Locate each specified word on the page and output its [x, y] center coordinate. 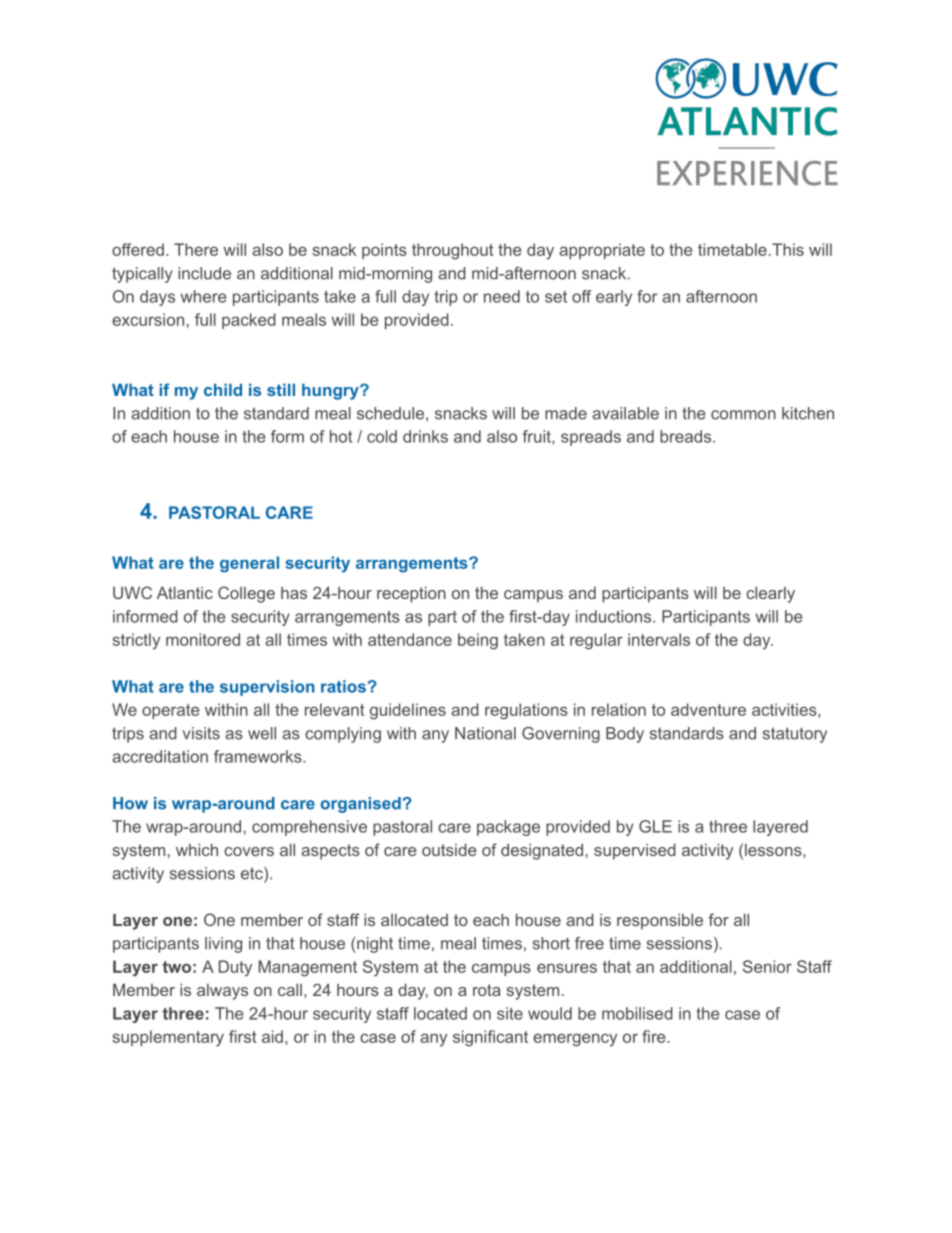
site [510, 1013]
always [222, 992]
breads [687, 436]
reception [411, 594]
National [485, 733]
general [249, 564]
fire [655, 1036]
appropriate [602, 251]
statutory [795, 735]
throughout [452, 251]
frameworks [259, 756]
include [204, 273]
